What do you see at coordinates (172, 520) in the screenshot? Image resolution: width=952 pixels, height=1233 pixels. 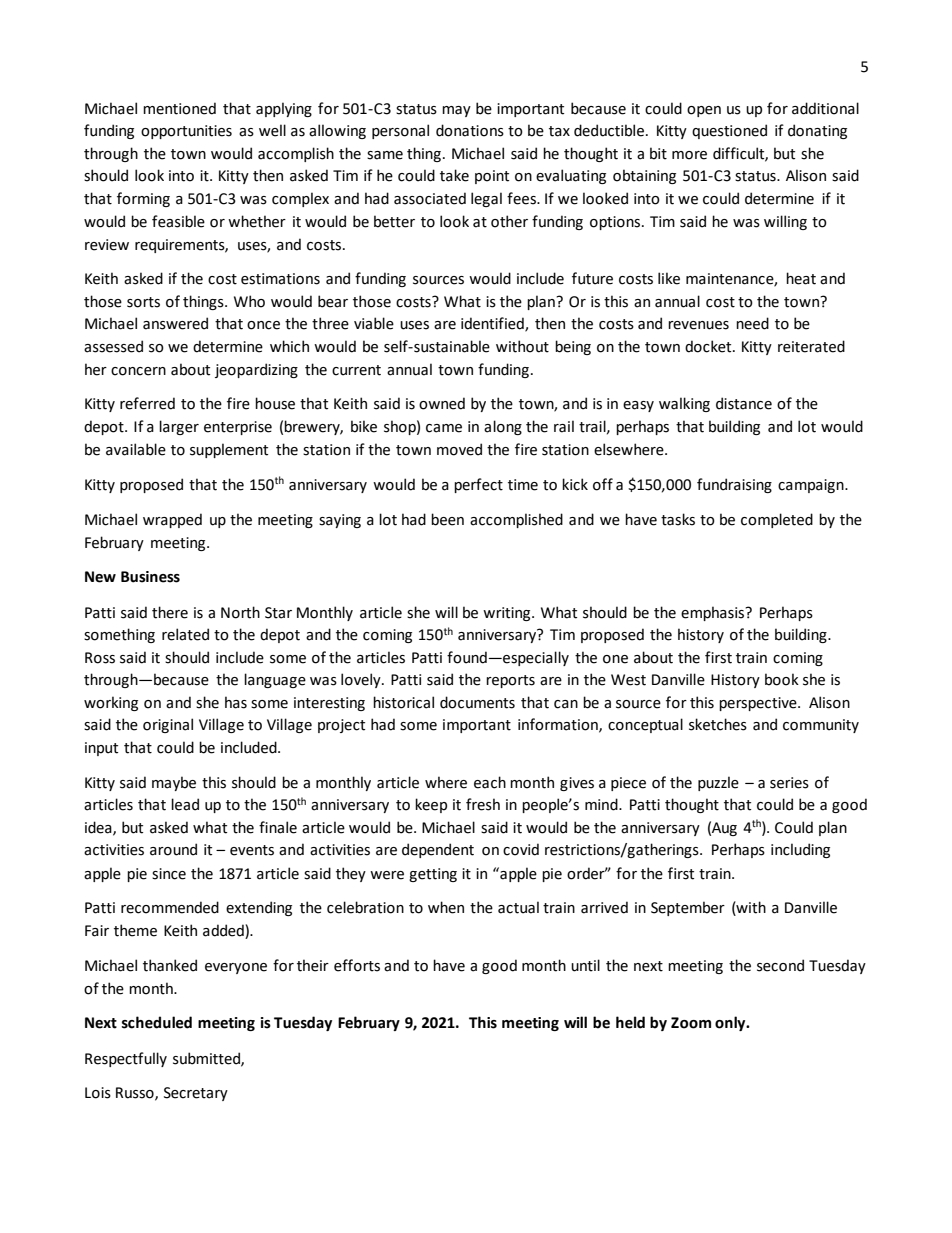 I see `wrapped` at bounding box center [172, 520].
